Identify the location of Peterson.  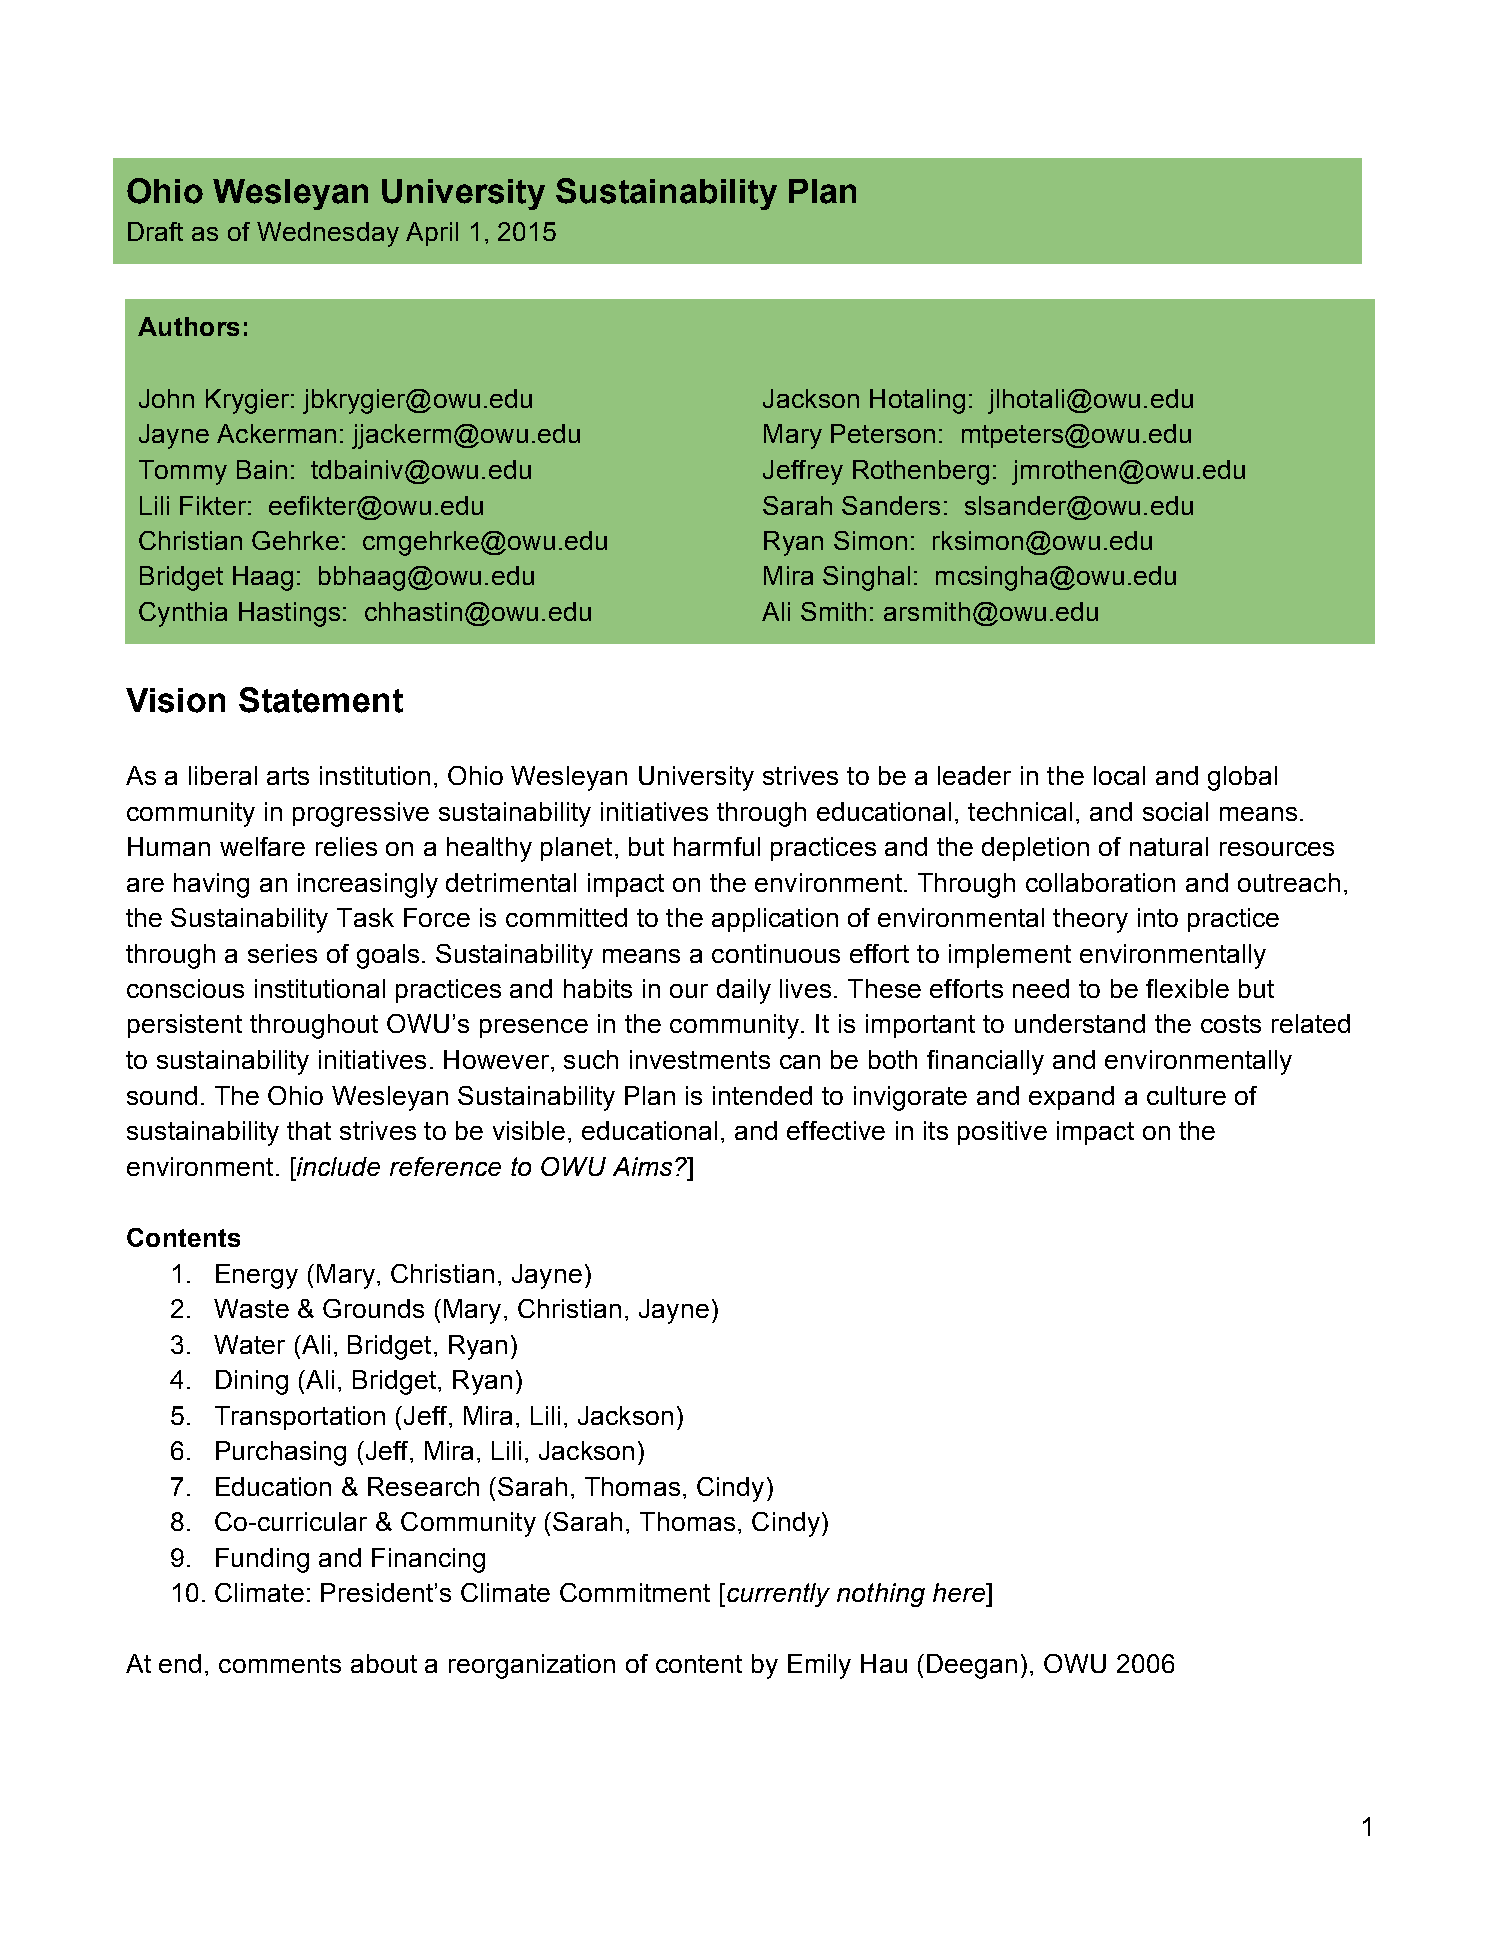
(883, 433).
